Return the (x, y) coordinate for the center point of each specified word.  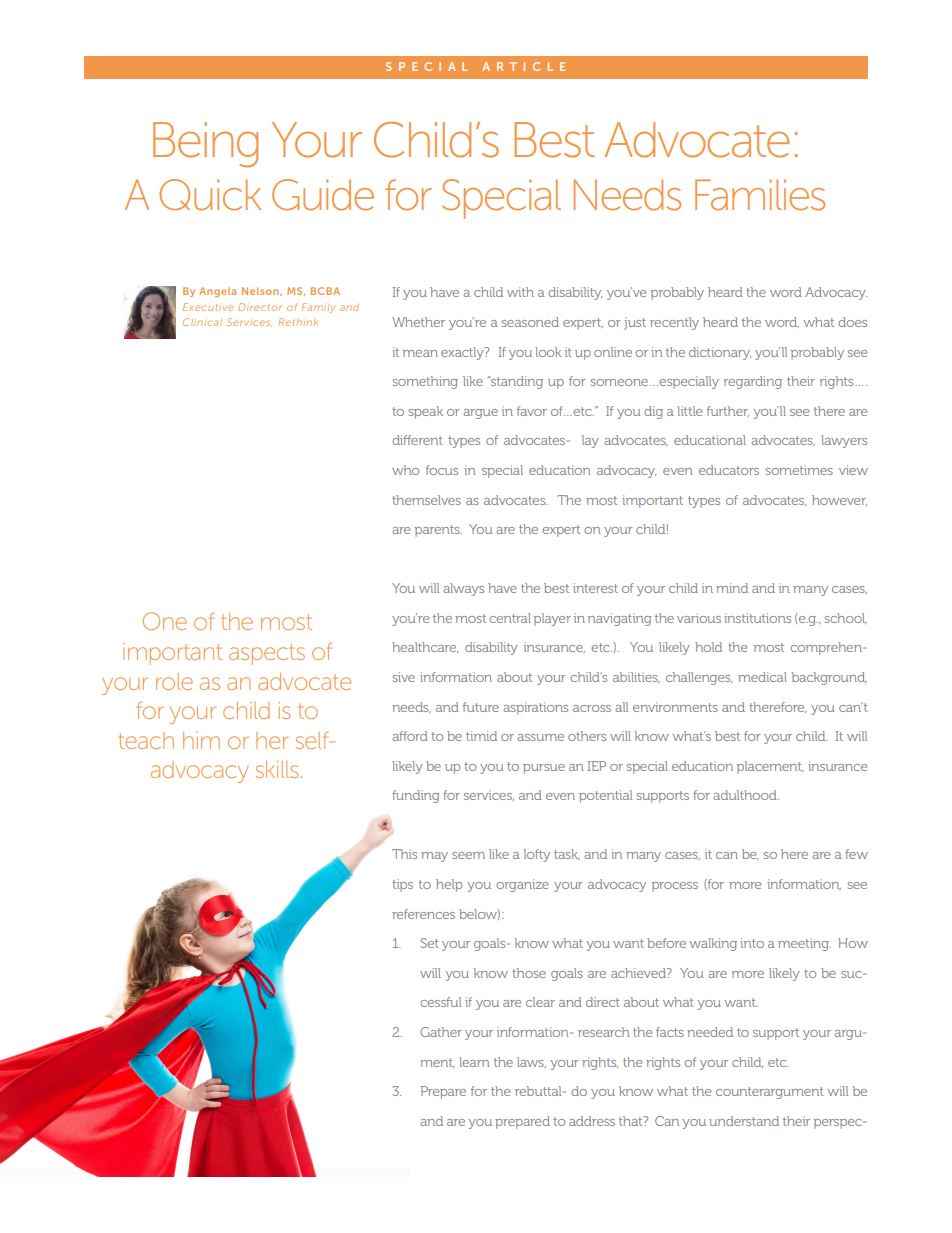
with (520, 292)
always (463, 589)
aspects (267, 654)
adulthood (746, 795)
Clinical (202, 322)
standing (515, 382)
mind (732, 588)
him (201, 740)
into (752, 943)
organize (522, 885)
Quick (210, 195)
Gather (441, 1032)
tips (402, 885)
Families (760, 195)
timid (481, 736)
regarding (753, 382)
